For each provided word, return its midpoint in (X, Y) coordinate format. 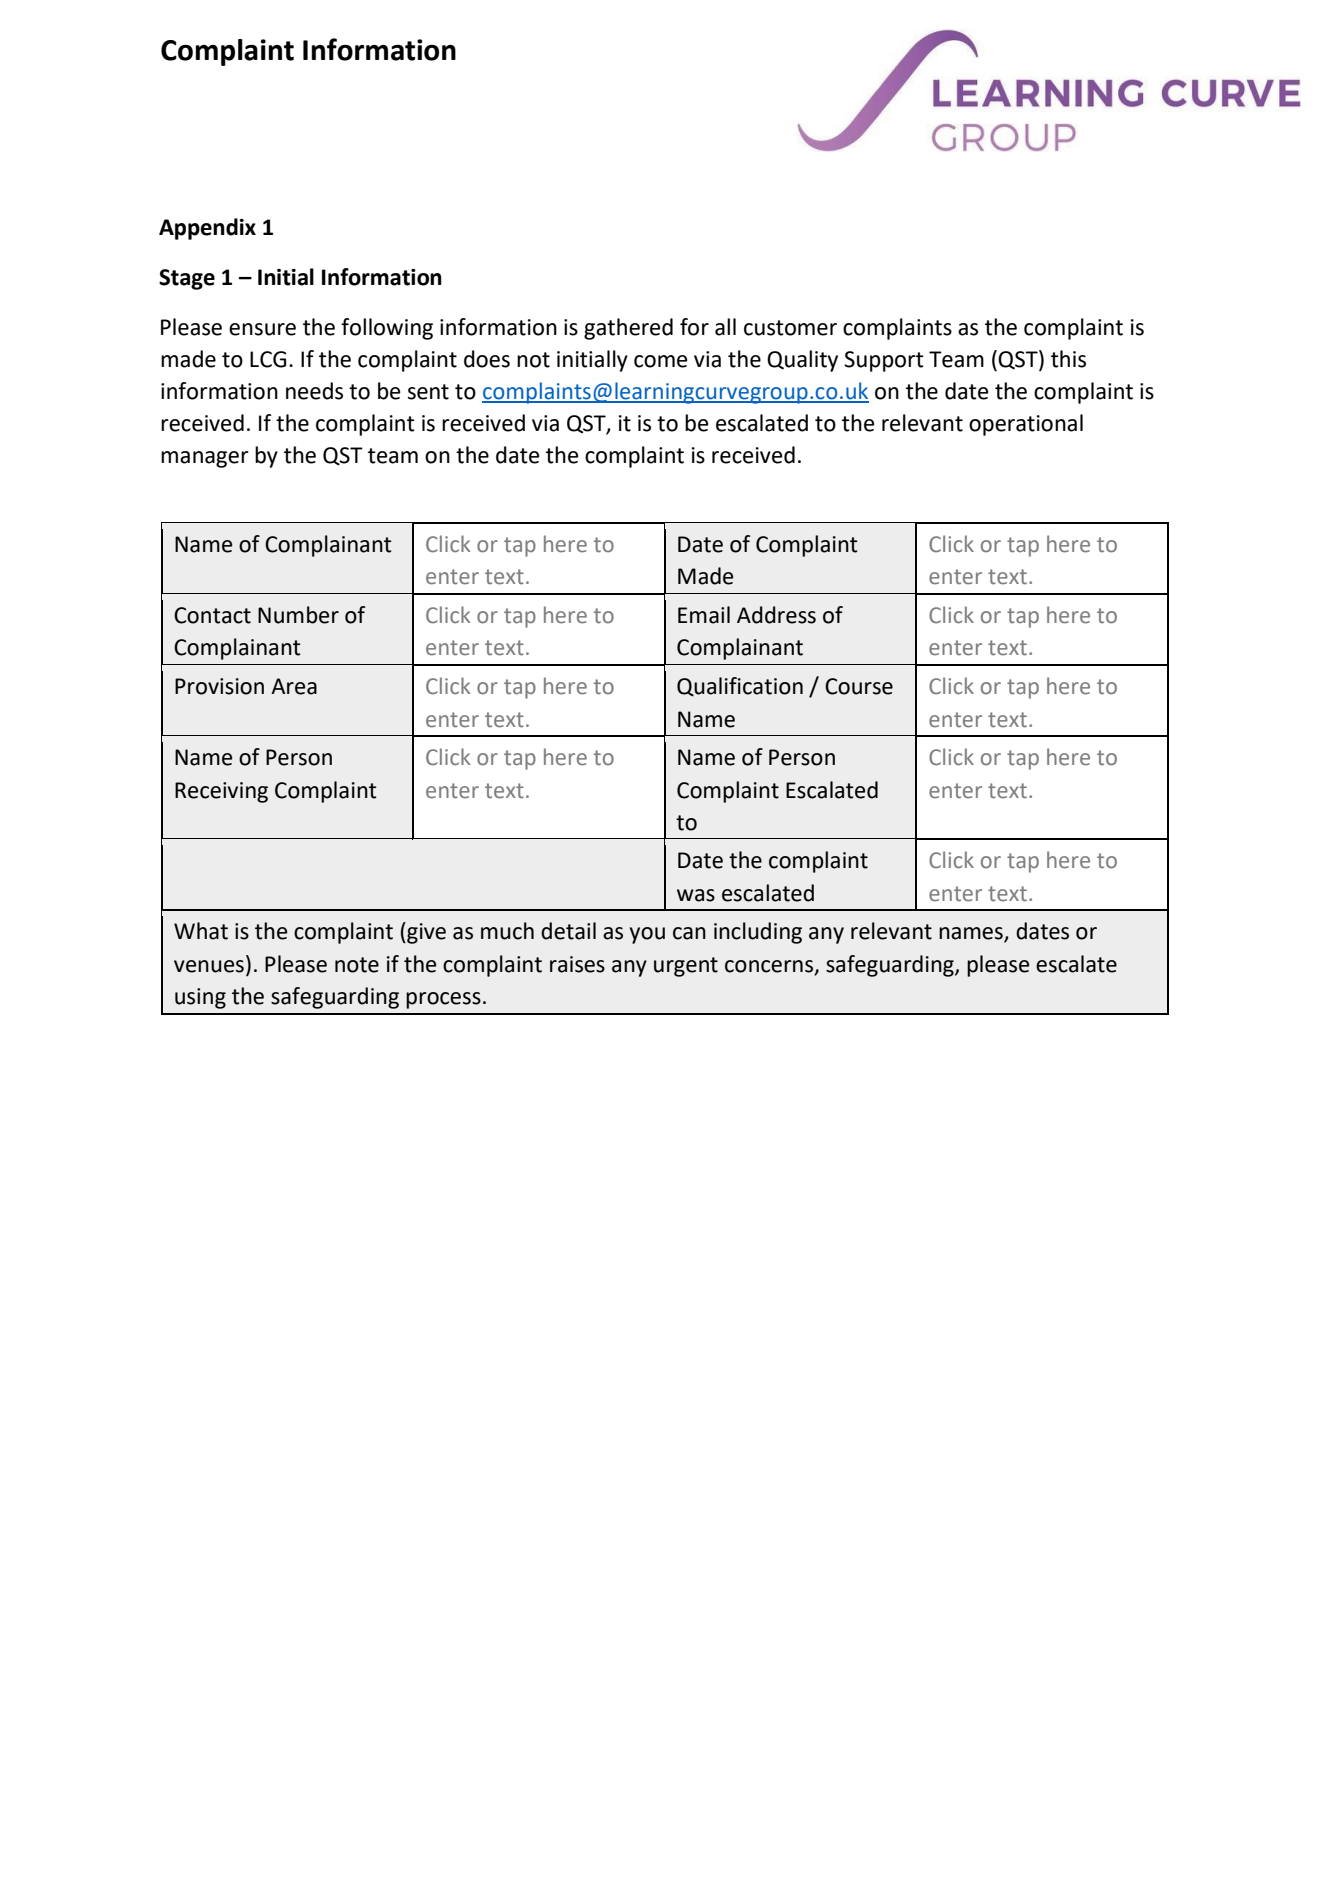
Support (884, 361)
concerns (770, 967)
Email (704, 615)
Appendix (207, 229)
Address (776, 615)
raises (577, 964)
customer (790, 328)
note (357, 965)
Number (298, 615)
